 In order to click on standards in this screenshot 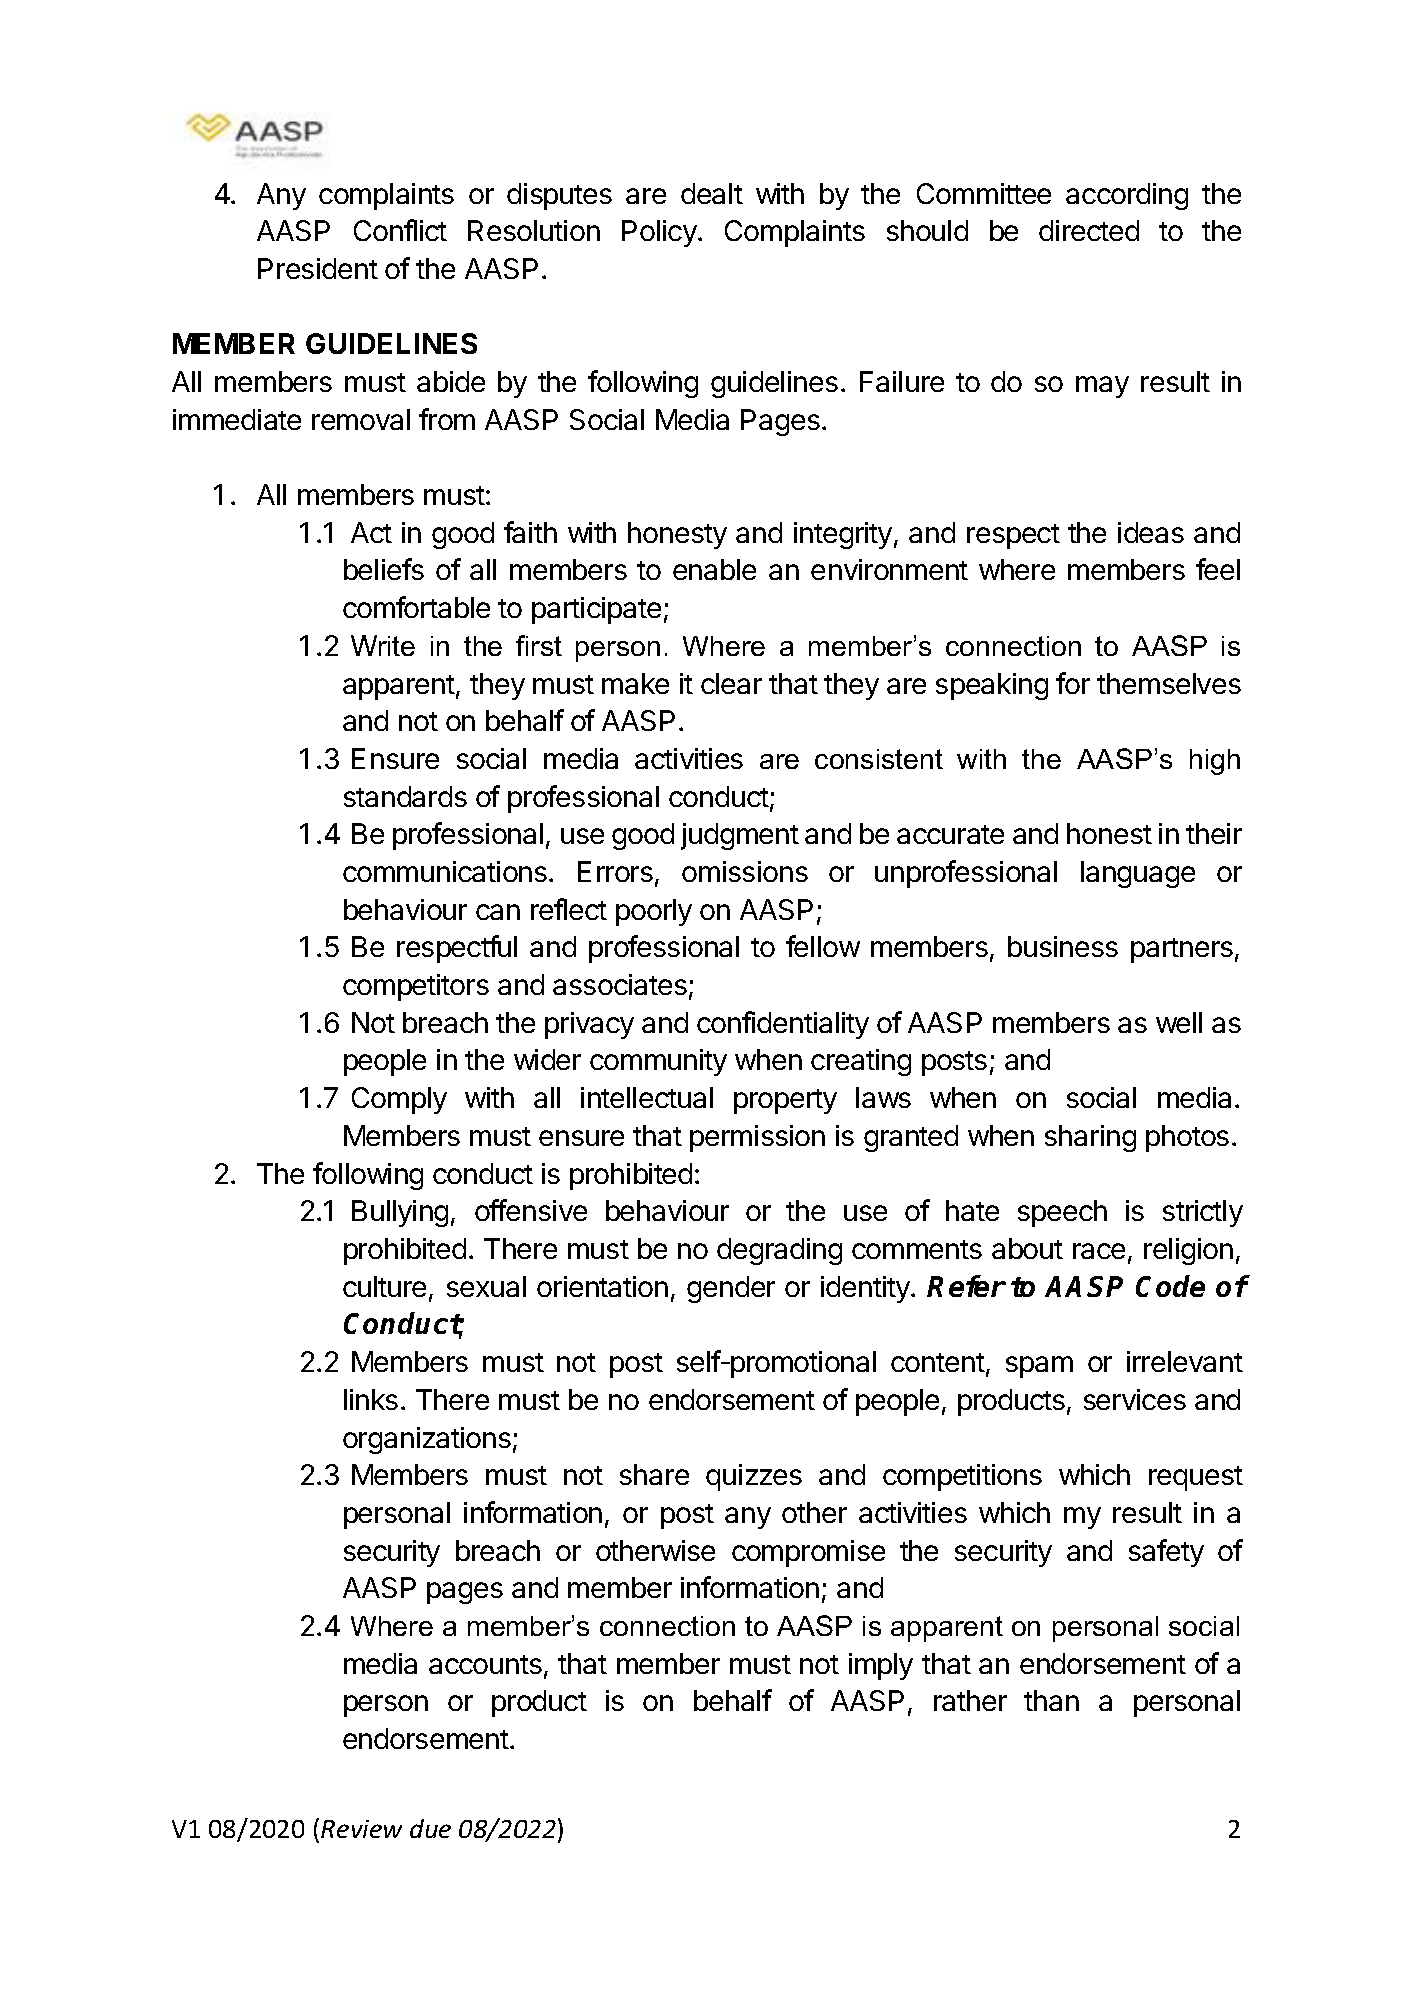, I will do `click(405, 796)`.
